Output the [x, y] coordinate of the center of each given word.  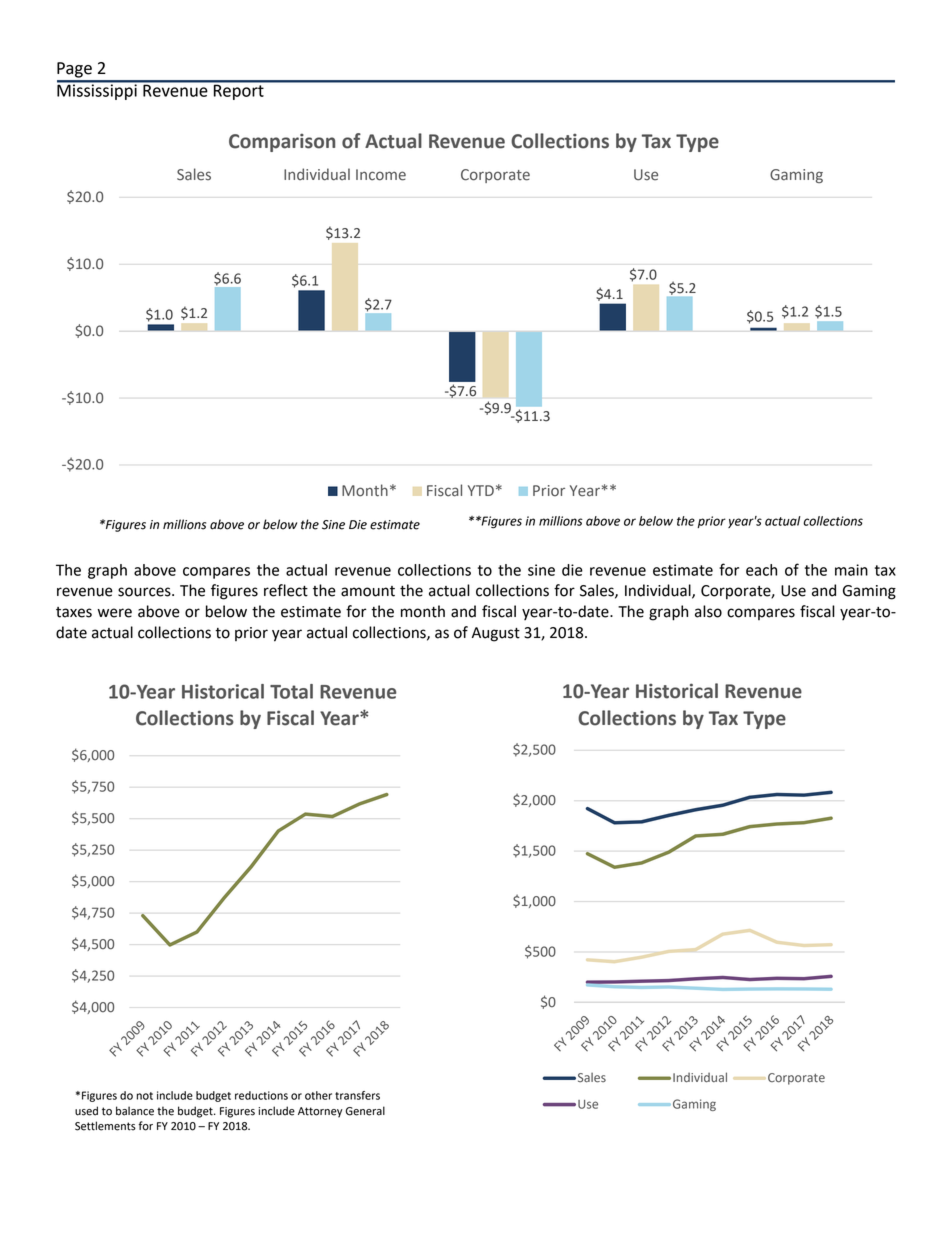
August [496, 634]
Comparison [282, 142]
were [115, 613]
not [145, 1096]
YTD [481, 490]
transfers [357, 1095]
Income [381, 175]
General [365, 1111]
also [708, 611]
